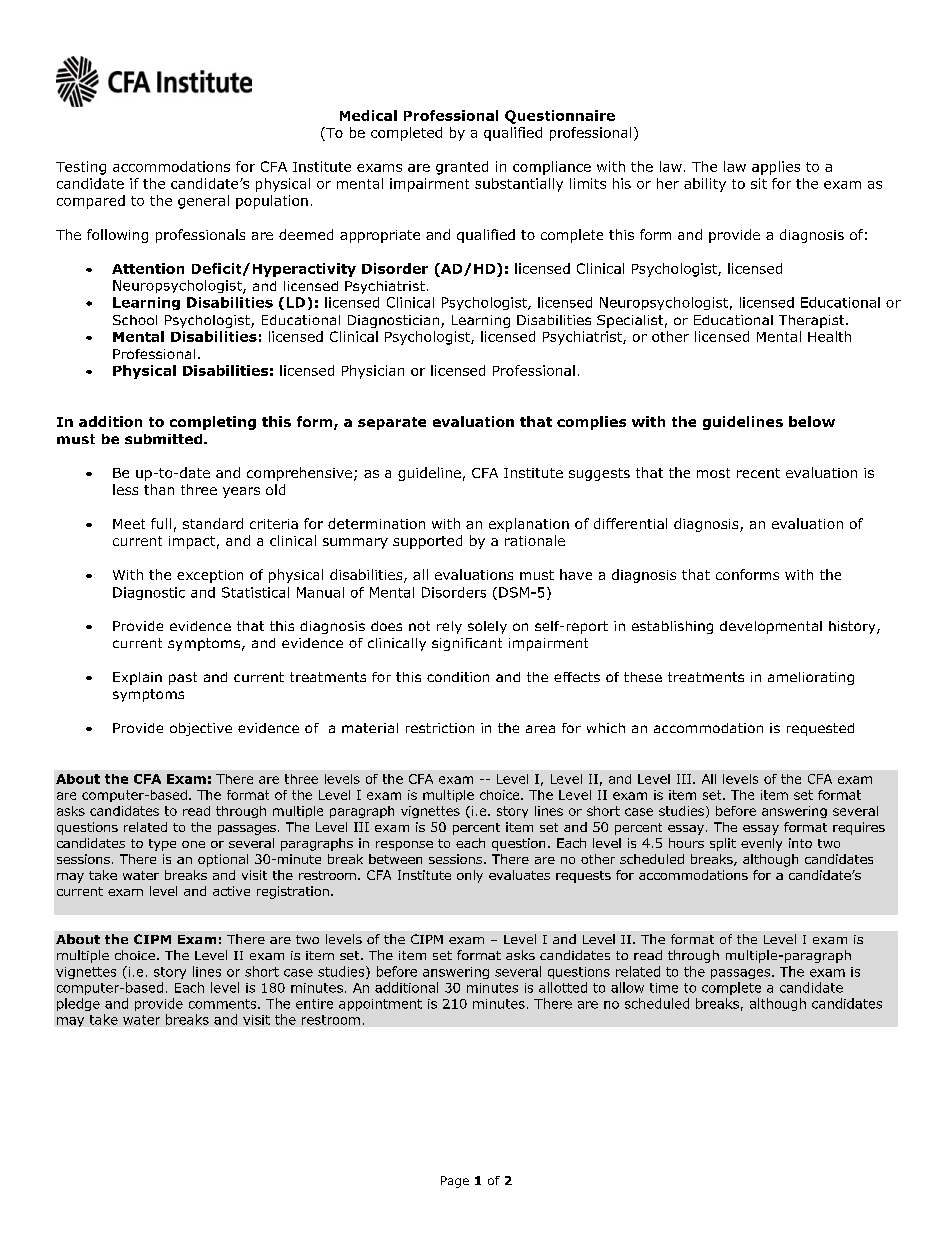 The image size is (952, 1233). Describe the element at coordinates (231, 891) in the page. I see `active` at that location.
